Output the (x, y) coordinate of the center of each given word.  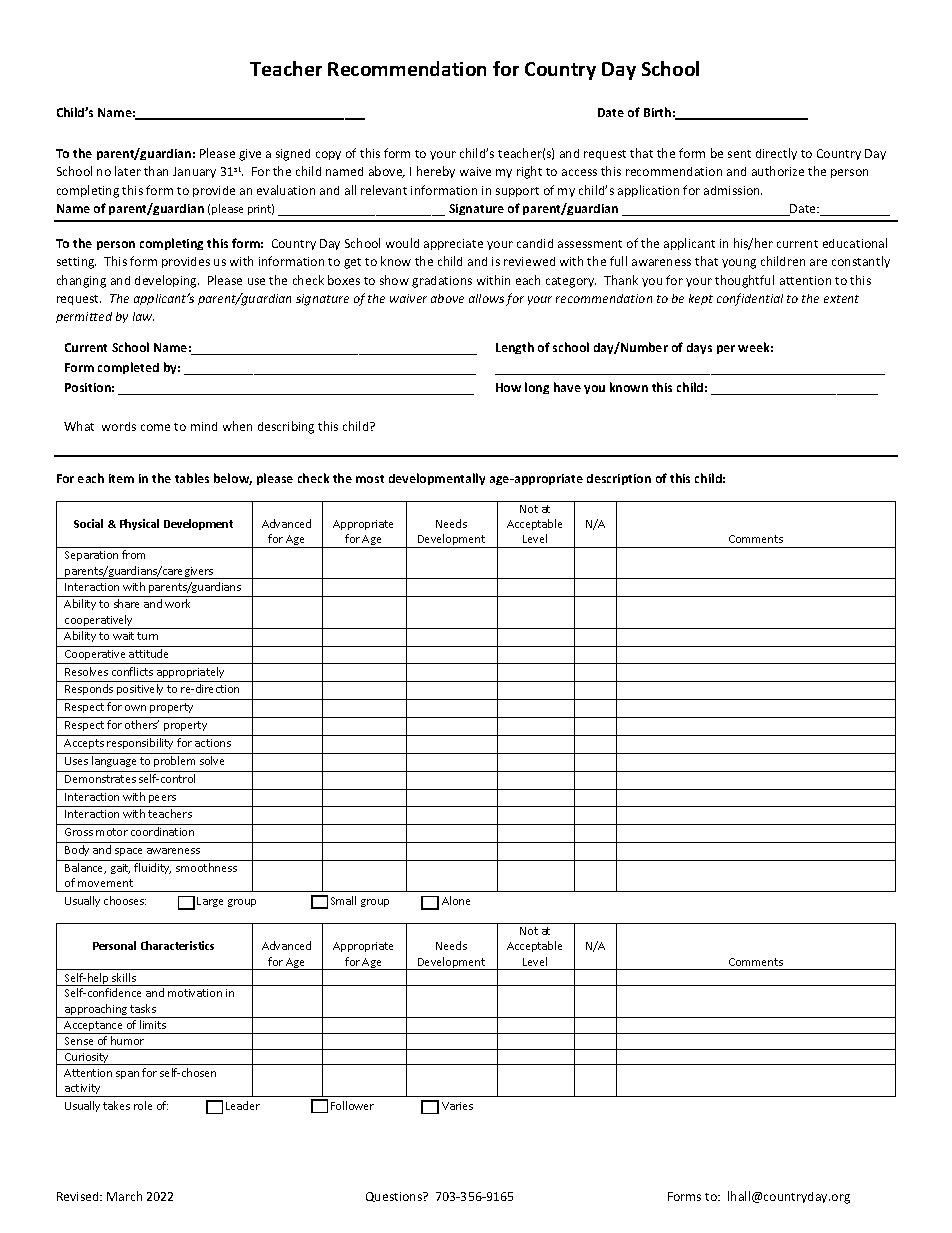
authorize (778, 171)
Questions (395, 1197)
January (194, 172)
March (124, 1196)
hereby (436, 172)
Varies (457, 1106)
